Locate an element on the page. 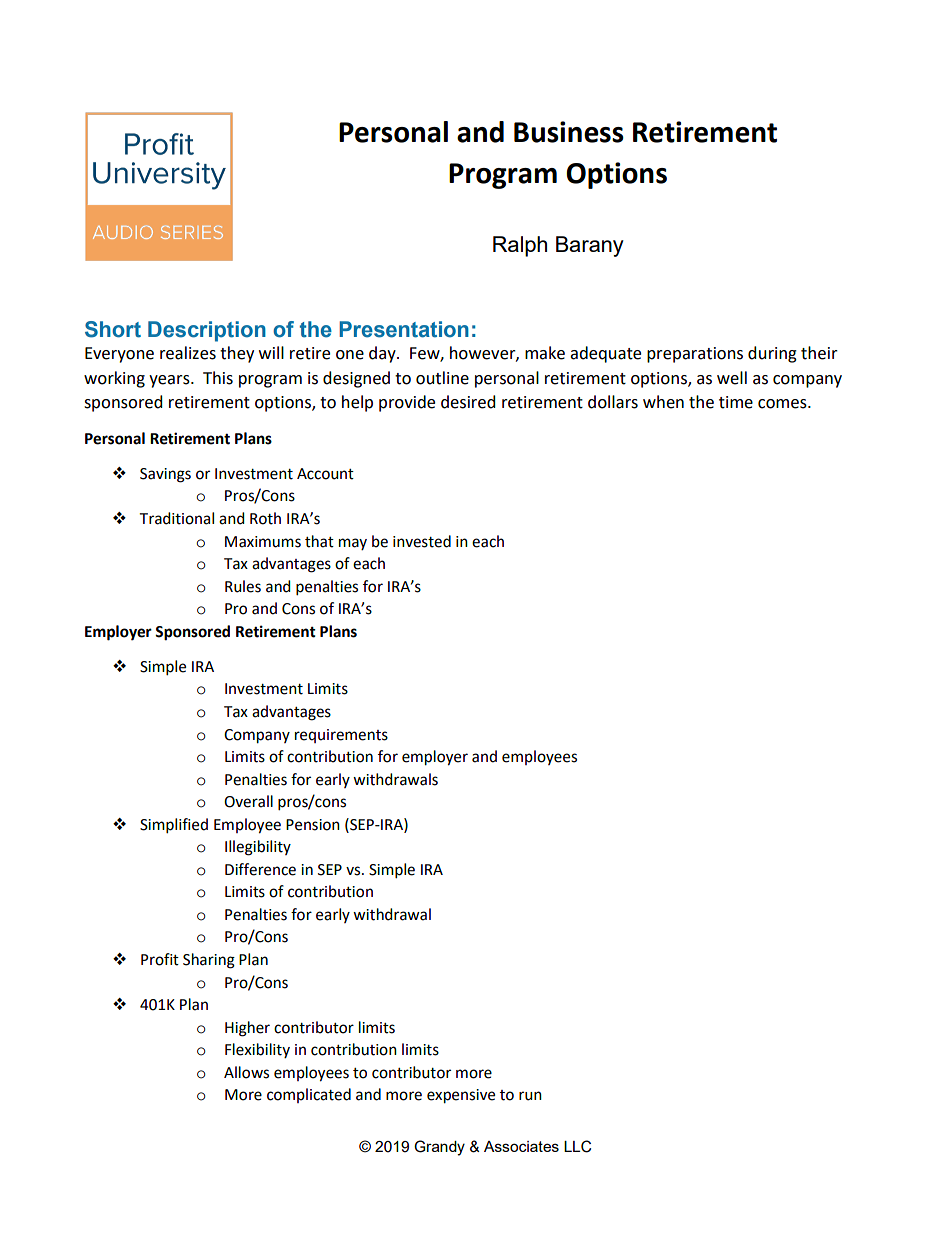  Description is located at coordinates (207, 331).
